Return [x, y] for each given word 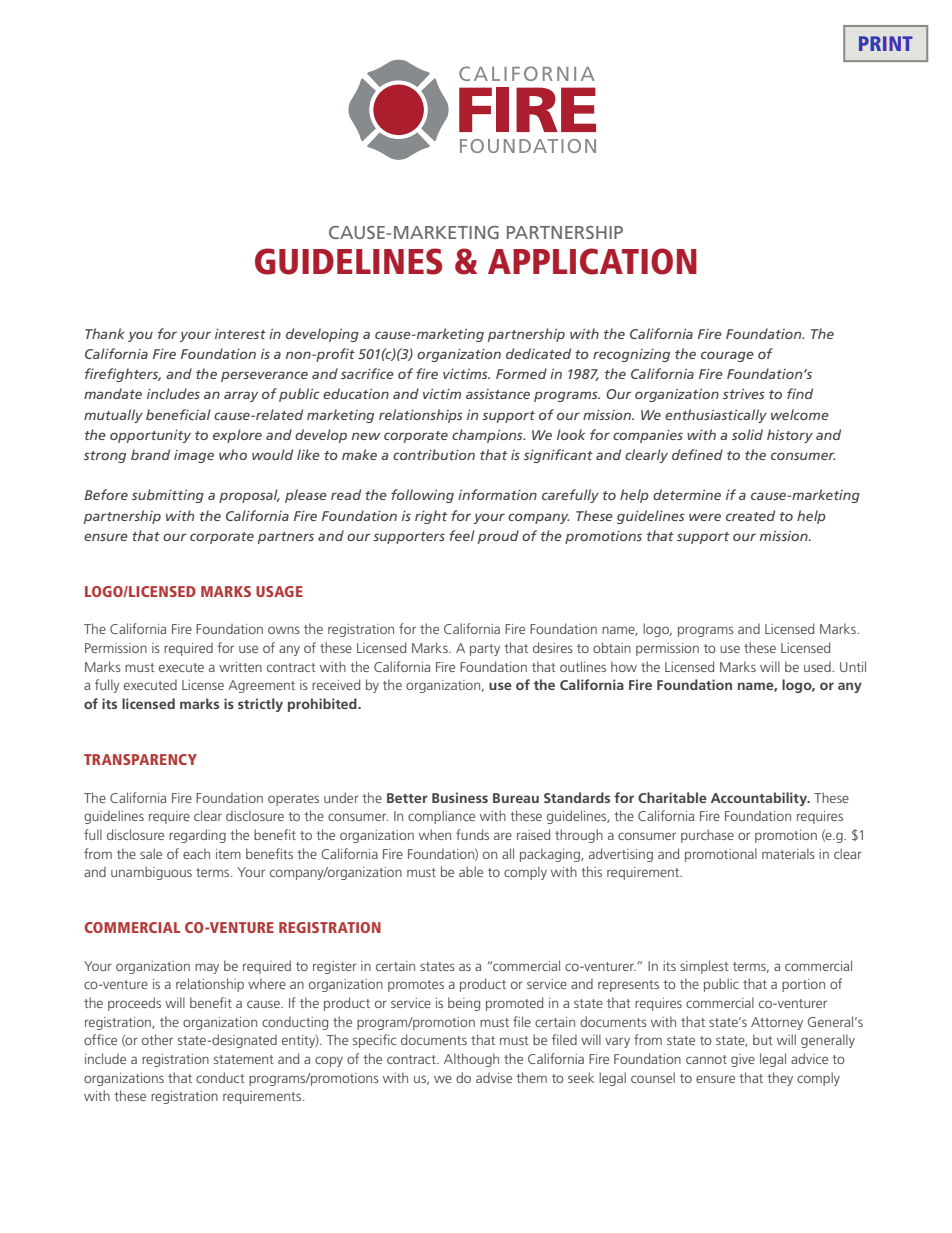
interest [240, 334]
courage [727, 356]
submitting [168, 496]
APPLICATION [592, 261]
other [157, 1039]
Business [460, 797]
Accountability [760, 799]
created [750, 515]
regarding [197, 836]
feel [462, 535]
